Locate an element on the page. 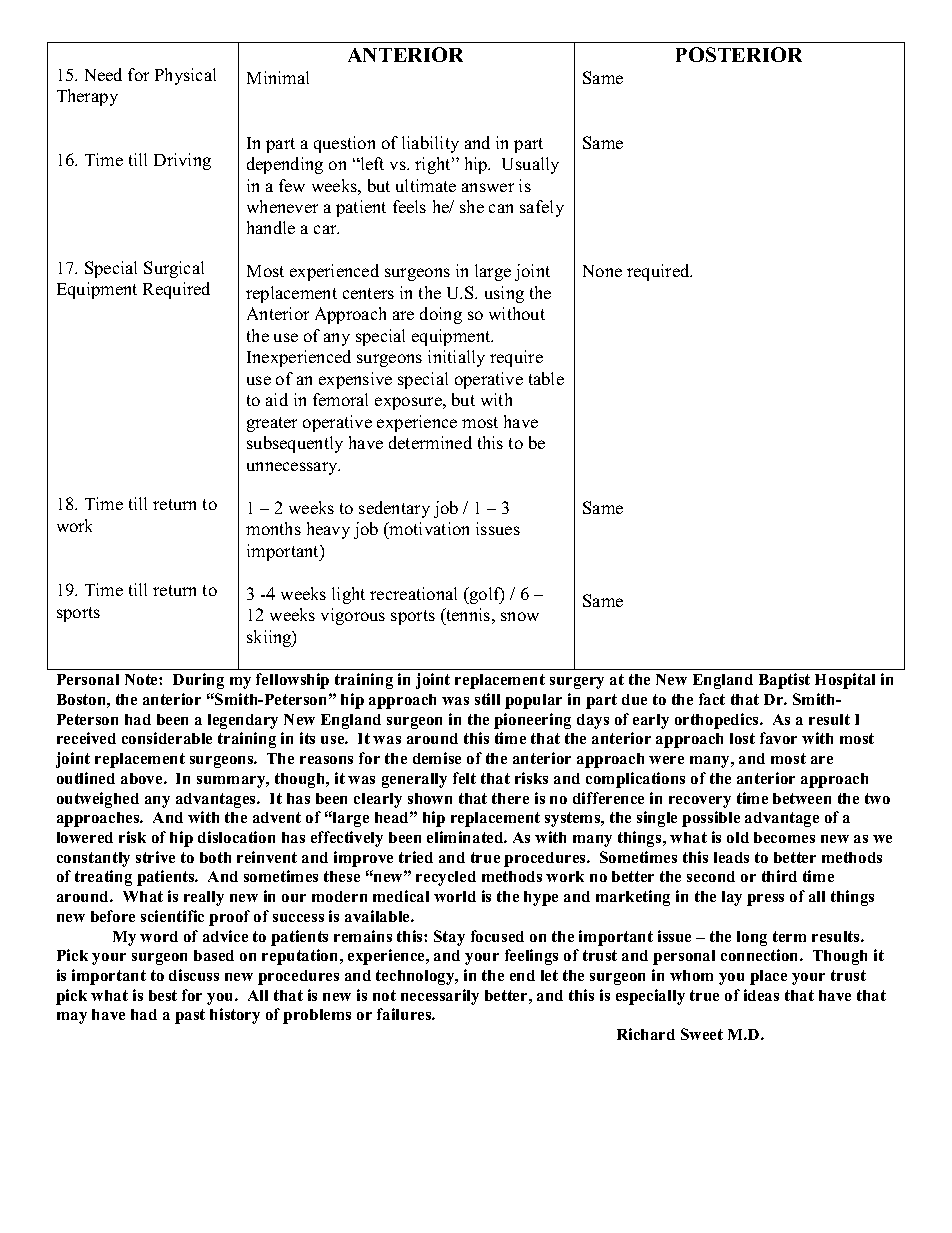 This document has height=1233, width=952. best is located at coordinates (163, 995).
